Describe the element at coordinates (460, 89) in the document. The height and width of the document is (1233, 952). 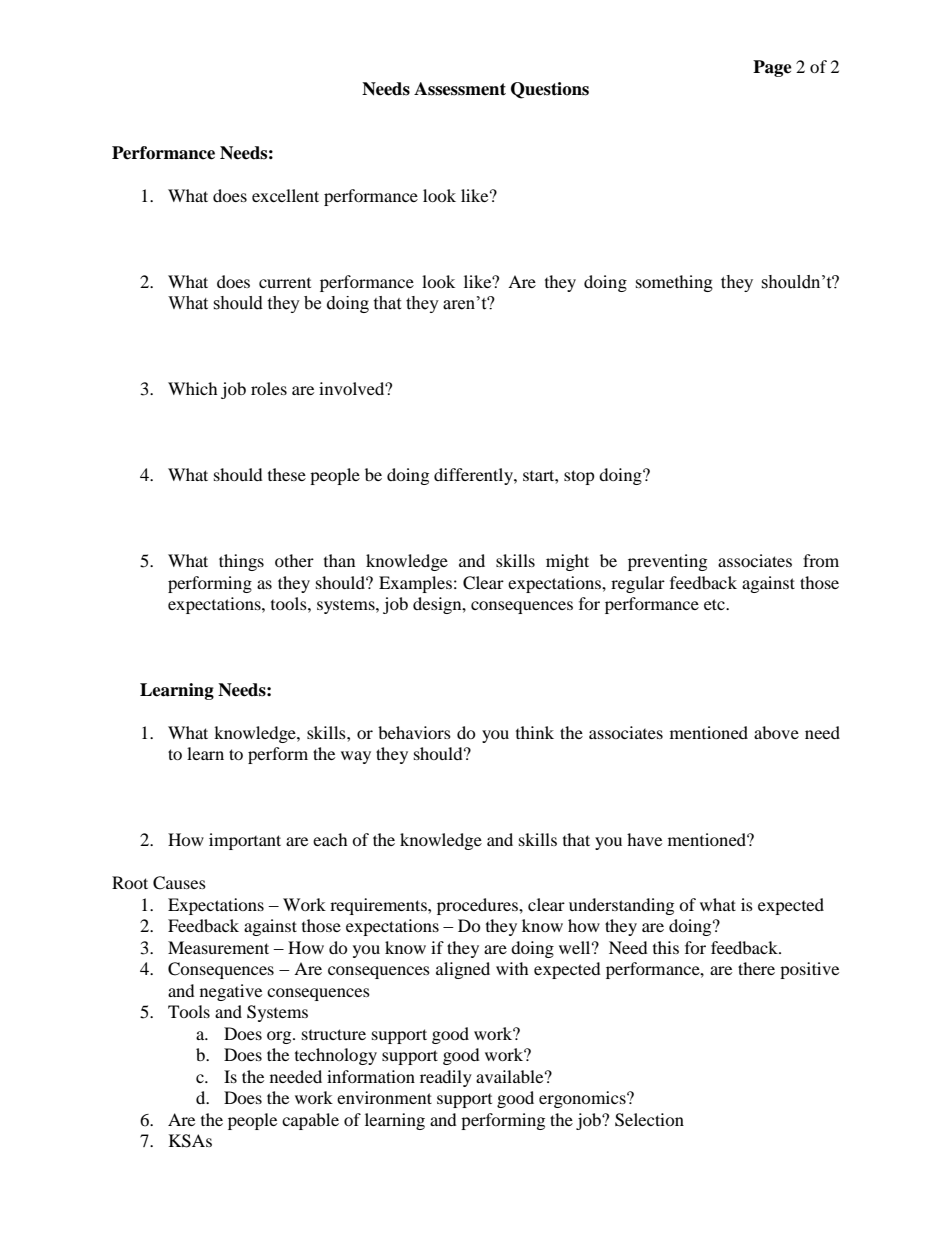
I see `Assessment` at that location.
